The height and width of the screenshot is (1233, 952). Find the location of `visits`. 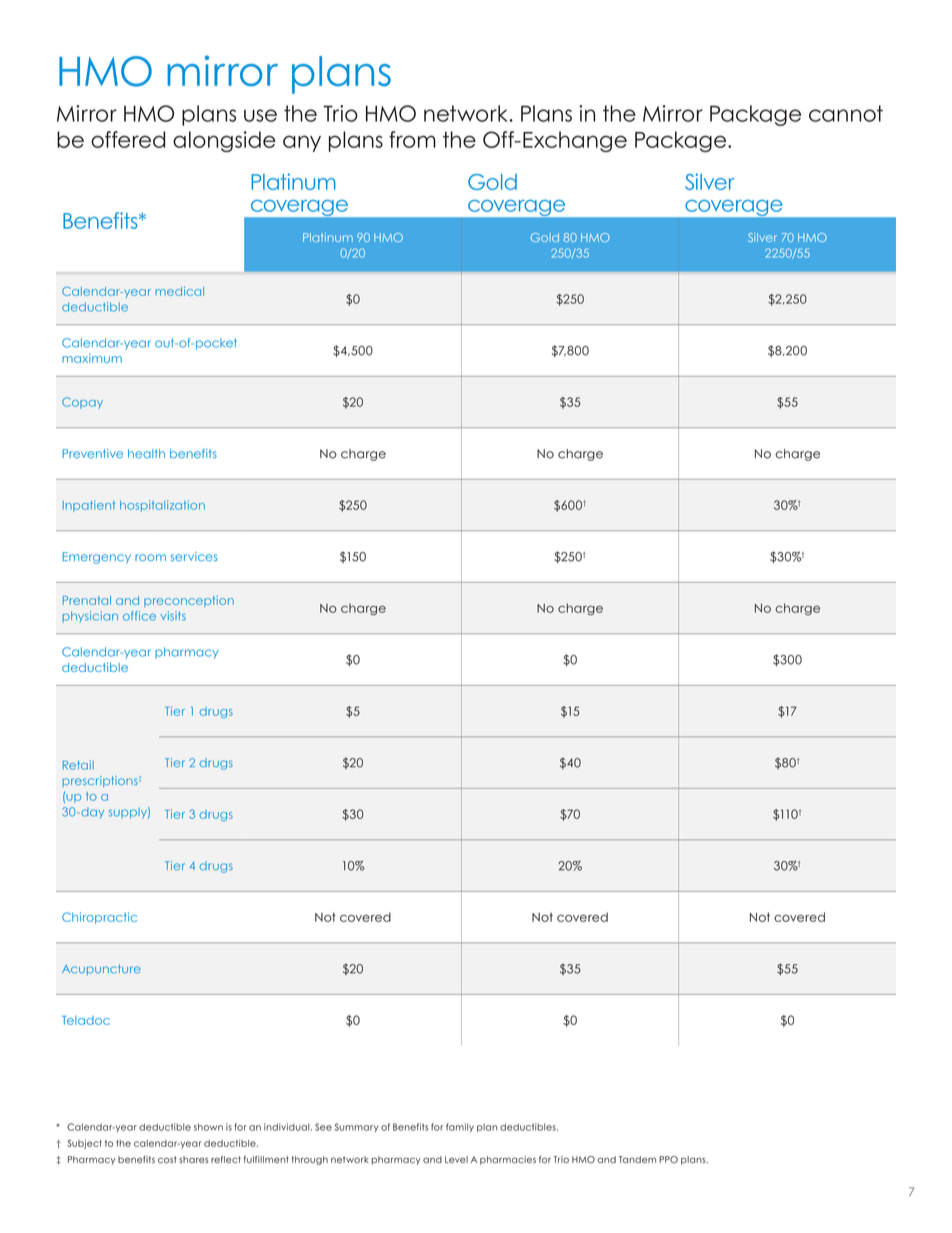

visits is located at coordinates (173, 616).
